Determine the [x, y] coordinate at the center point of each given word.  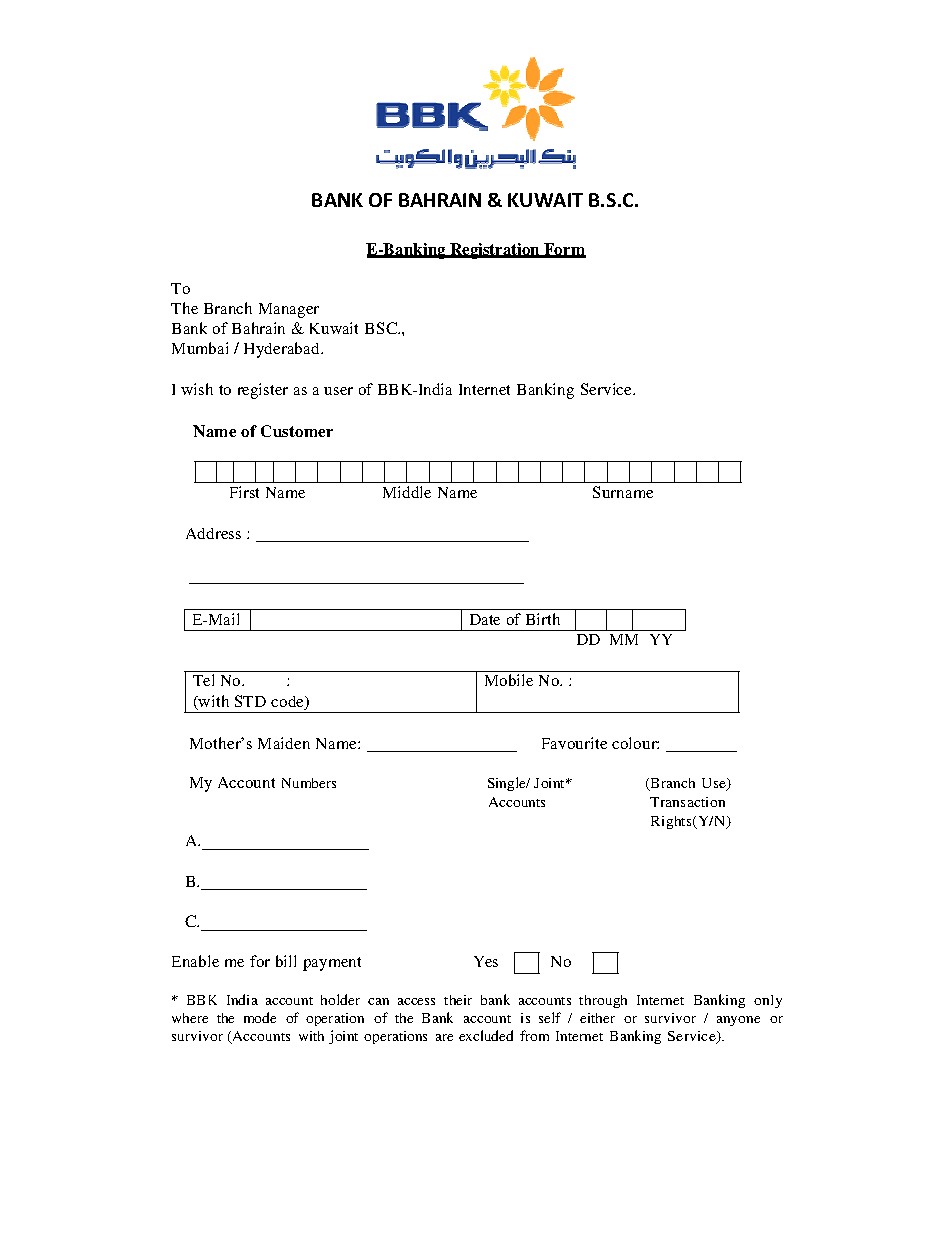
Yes [486, 961]
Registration [495, 251]
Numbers [309, 783]
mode [260, 1017]
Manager [289, 310]
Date [485, 619]
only [768, 1001]
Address [213, 533]
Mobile [509, 680]
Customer [297, 431]
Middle [407, 492]
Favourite [574, 743]
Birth [543, 619]
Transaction [687, 802]
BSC [382, 328]
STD [250, 701]
